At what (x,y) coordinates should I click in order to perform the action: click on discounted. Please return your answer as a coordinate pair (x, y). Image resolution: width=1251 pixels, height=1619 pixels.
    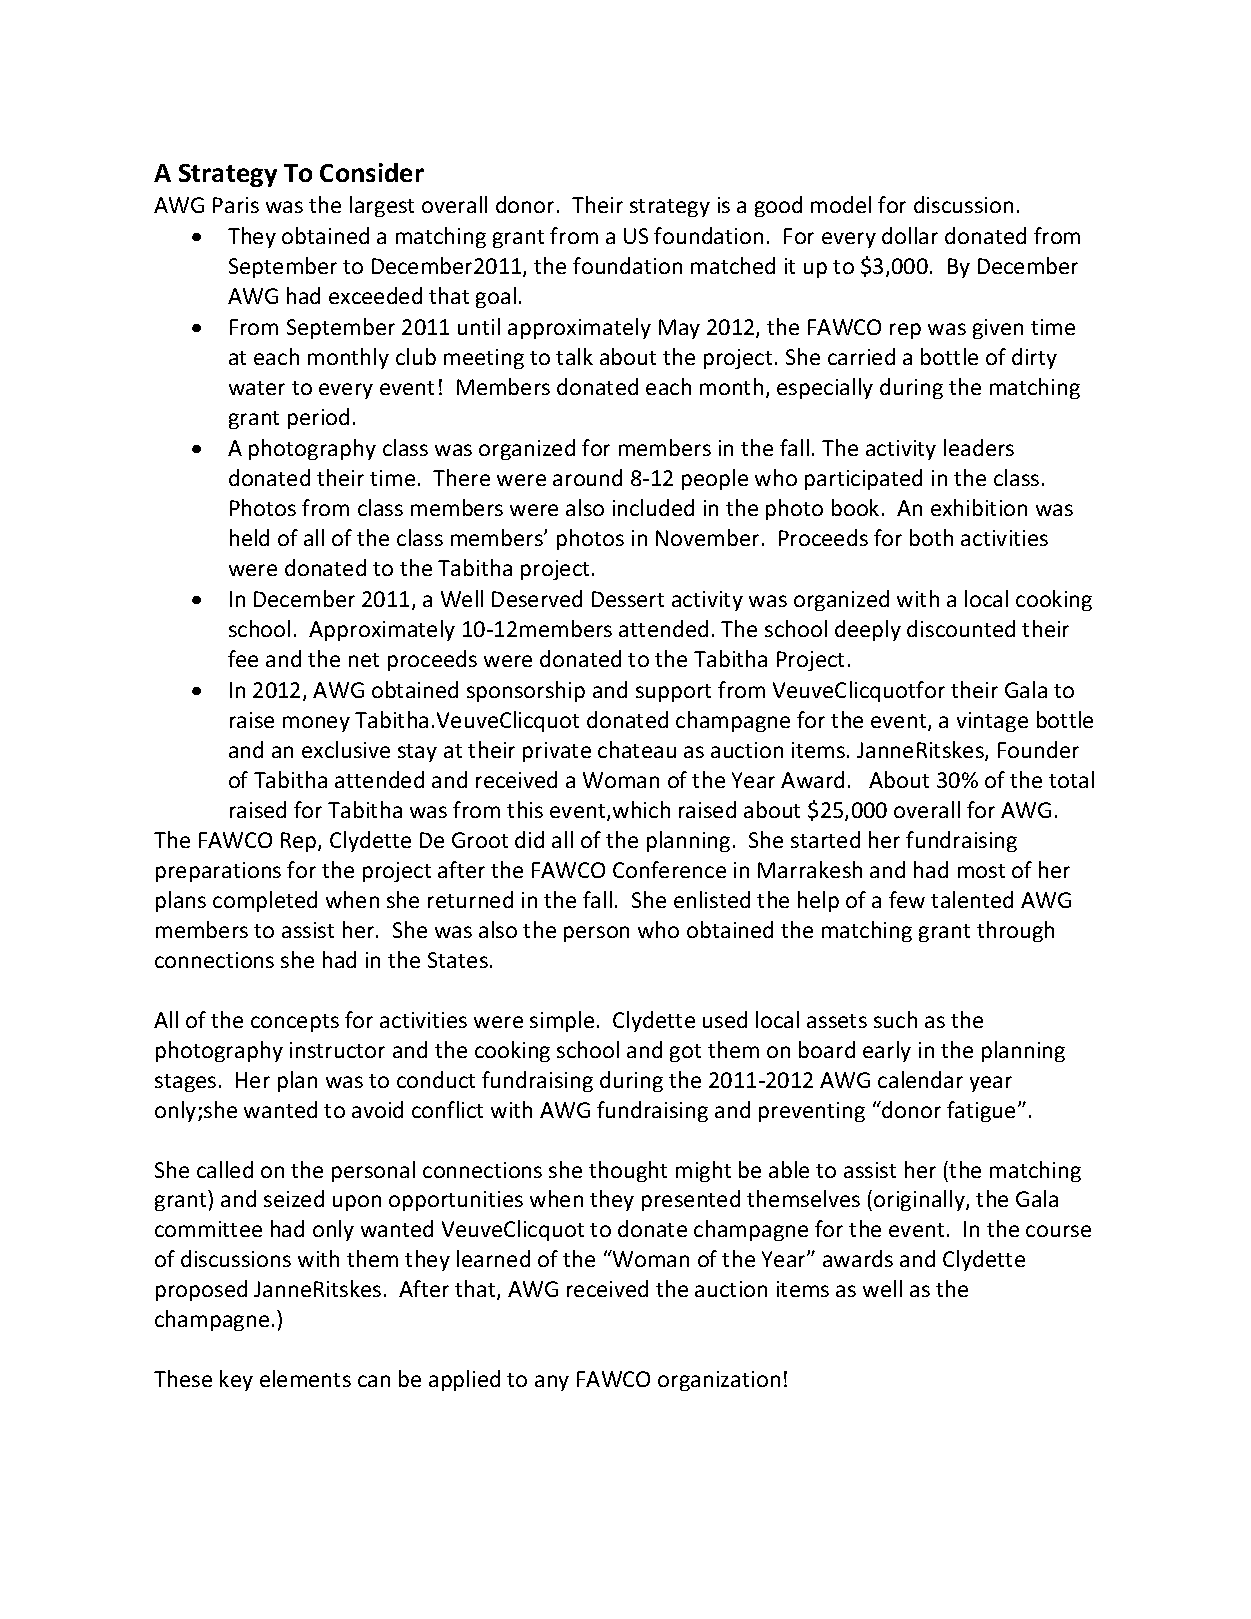
    Looking at the image, I should click on (961, 628).
